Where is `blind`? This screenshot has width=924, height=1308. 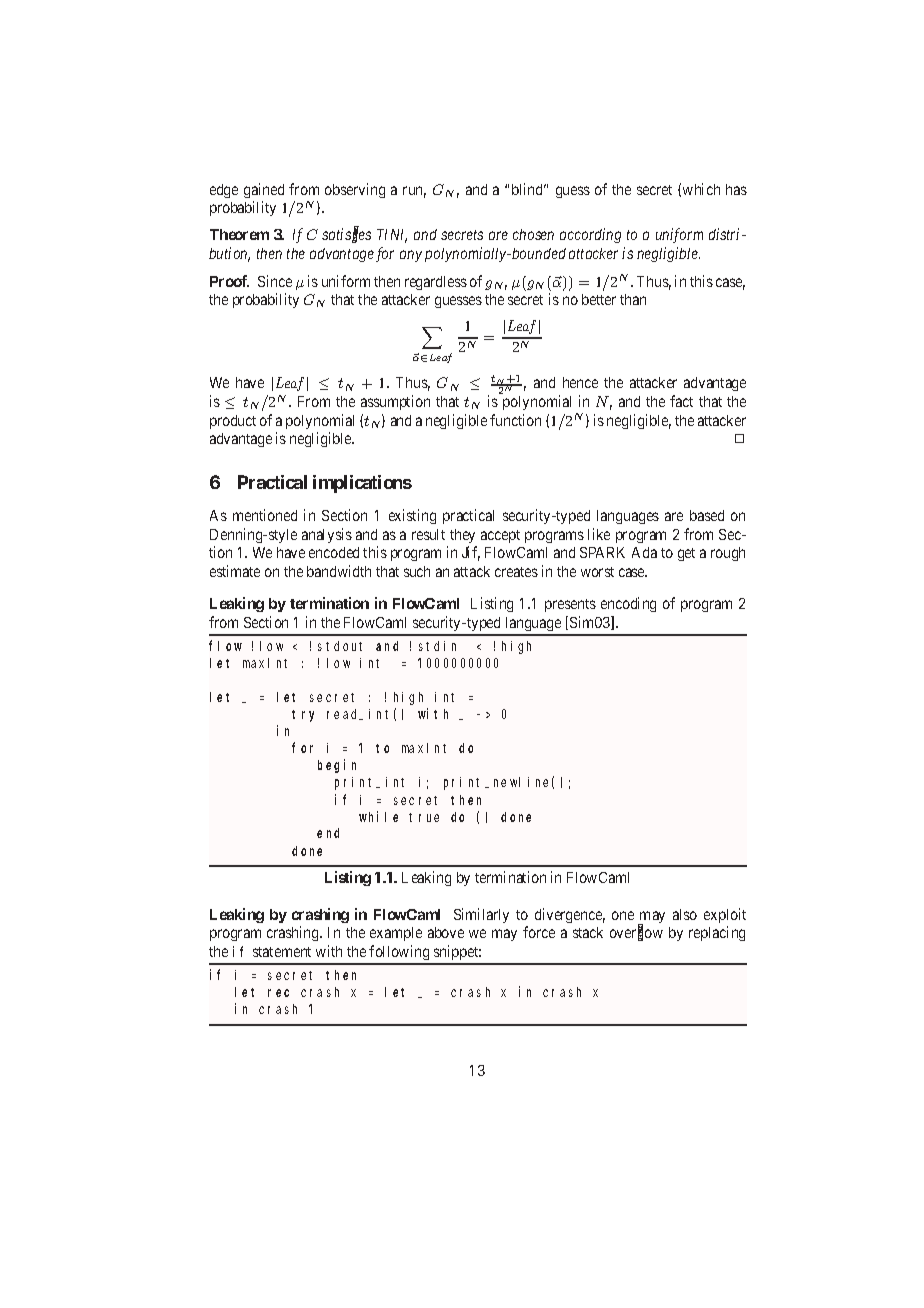 blind is located at coordinates (529, 189).
